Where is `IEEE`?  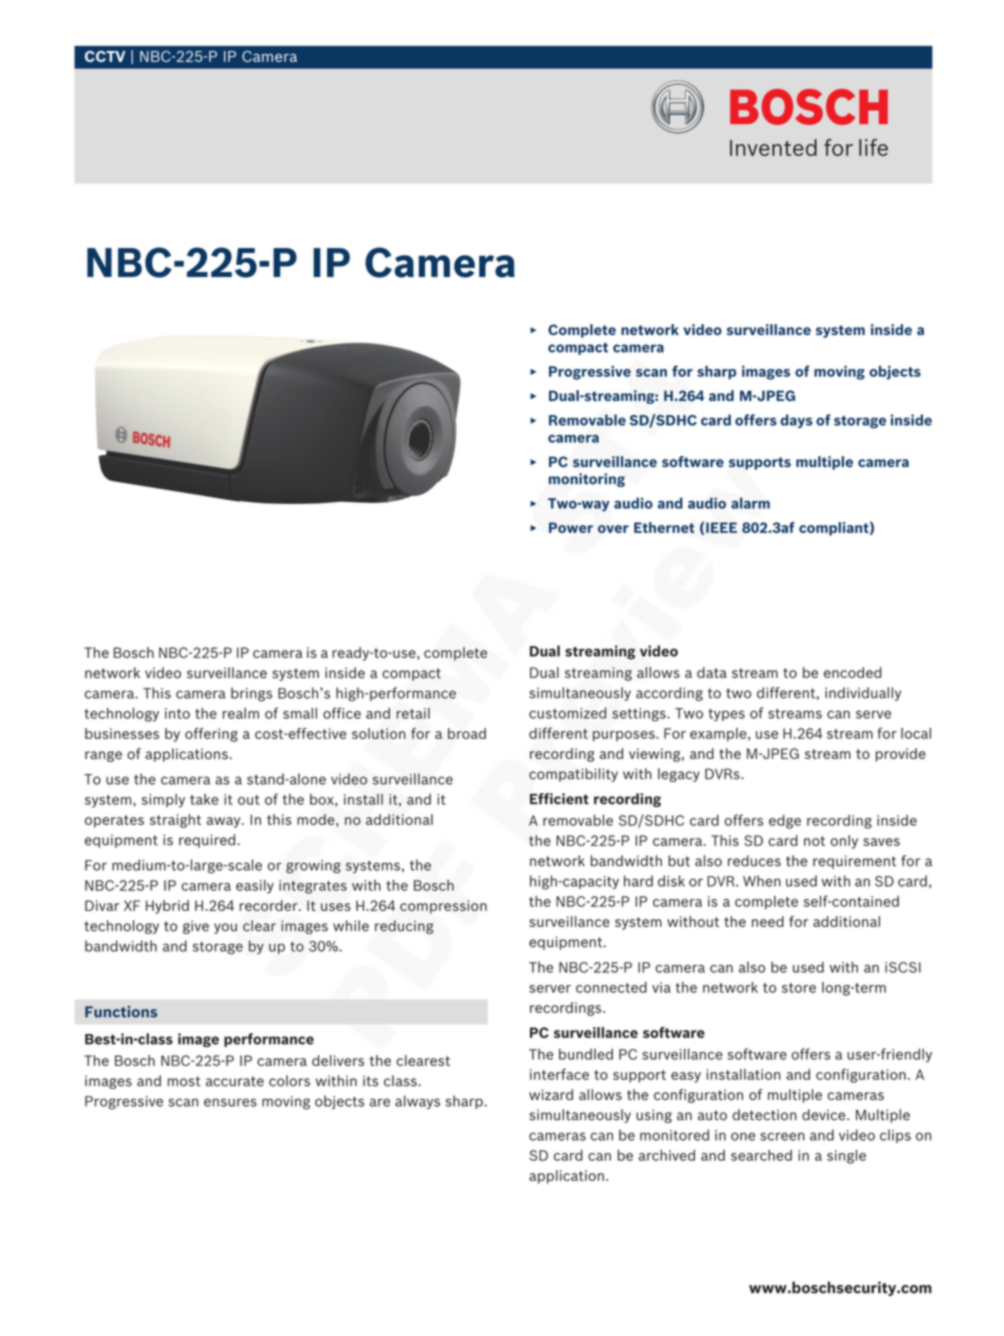
IEEE is located at coordinates (721, 527).
